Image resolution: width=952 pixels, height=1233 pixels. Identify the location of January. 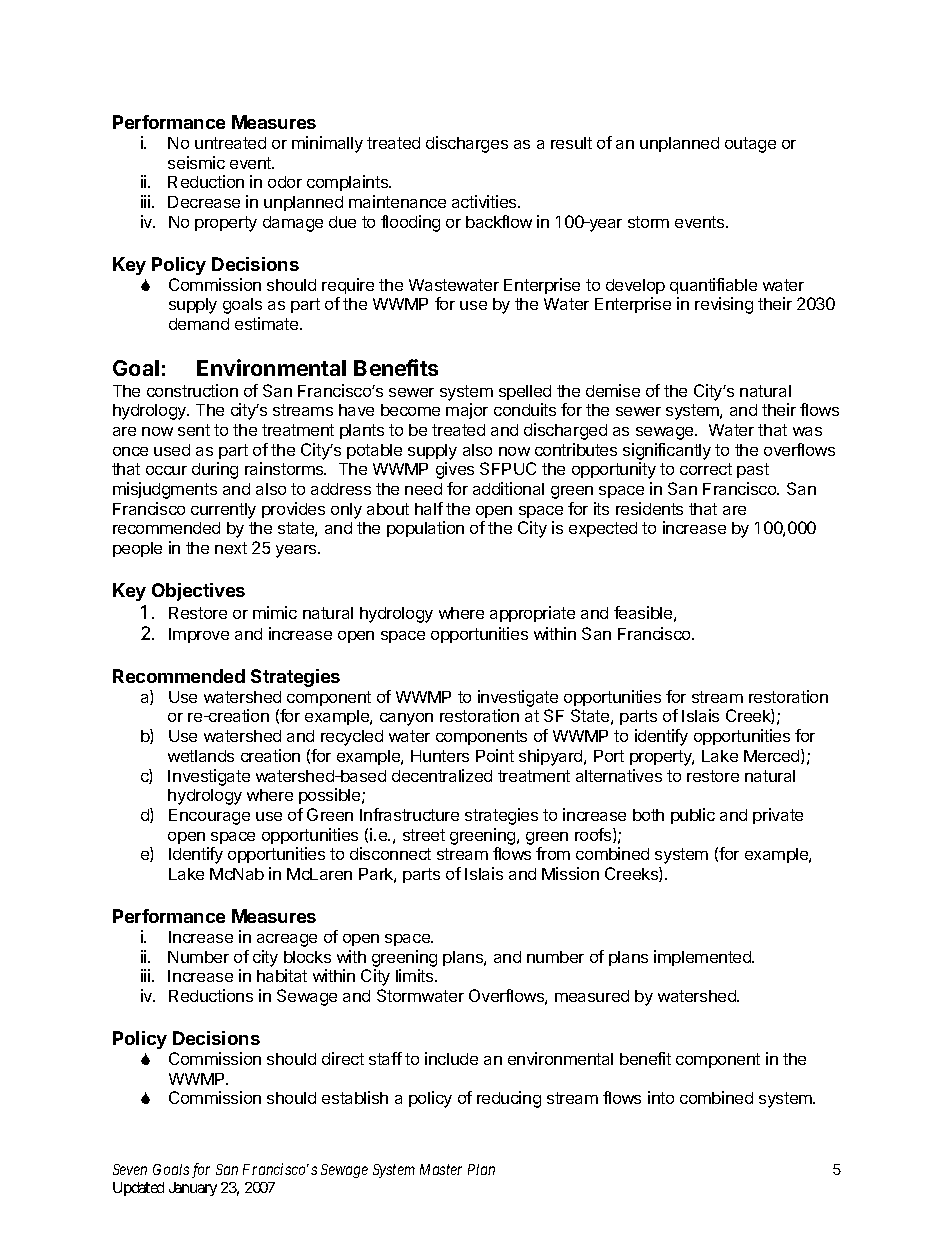
(193, 1189).
